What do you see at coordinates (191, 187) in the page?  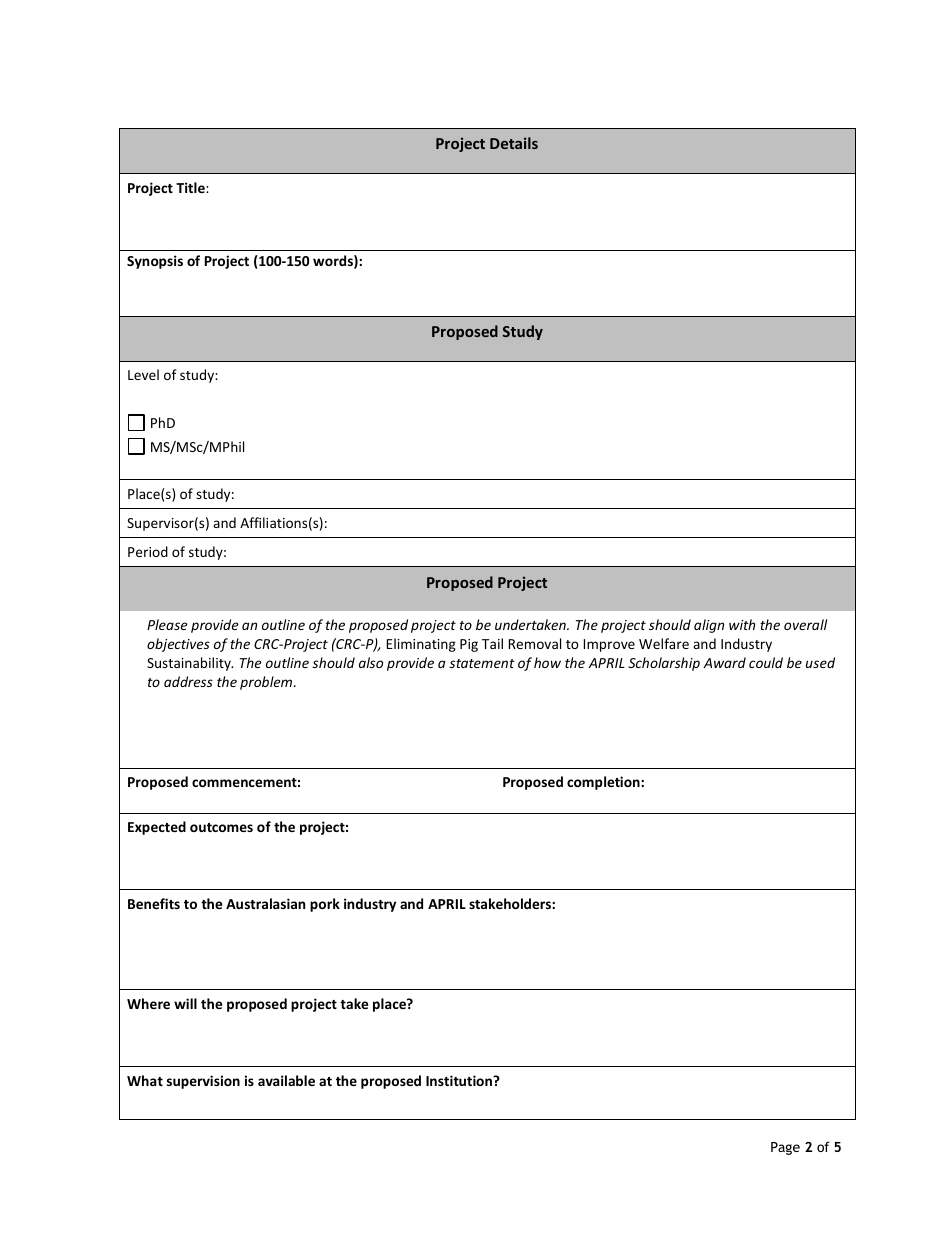 I see `Title` at bounding box center [191, 187].
